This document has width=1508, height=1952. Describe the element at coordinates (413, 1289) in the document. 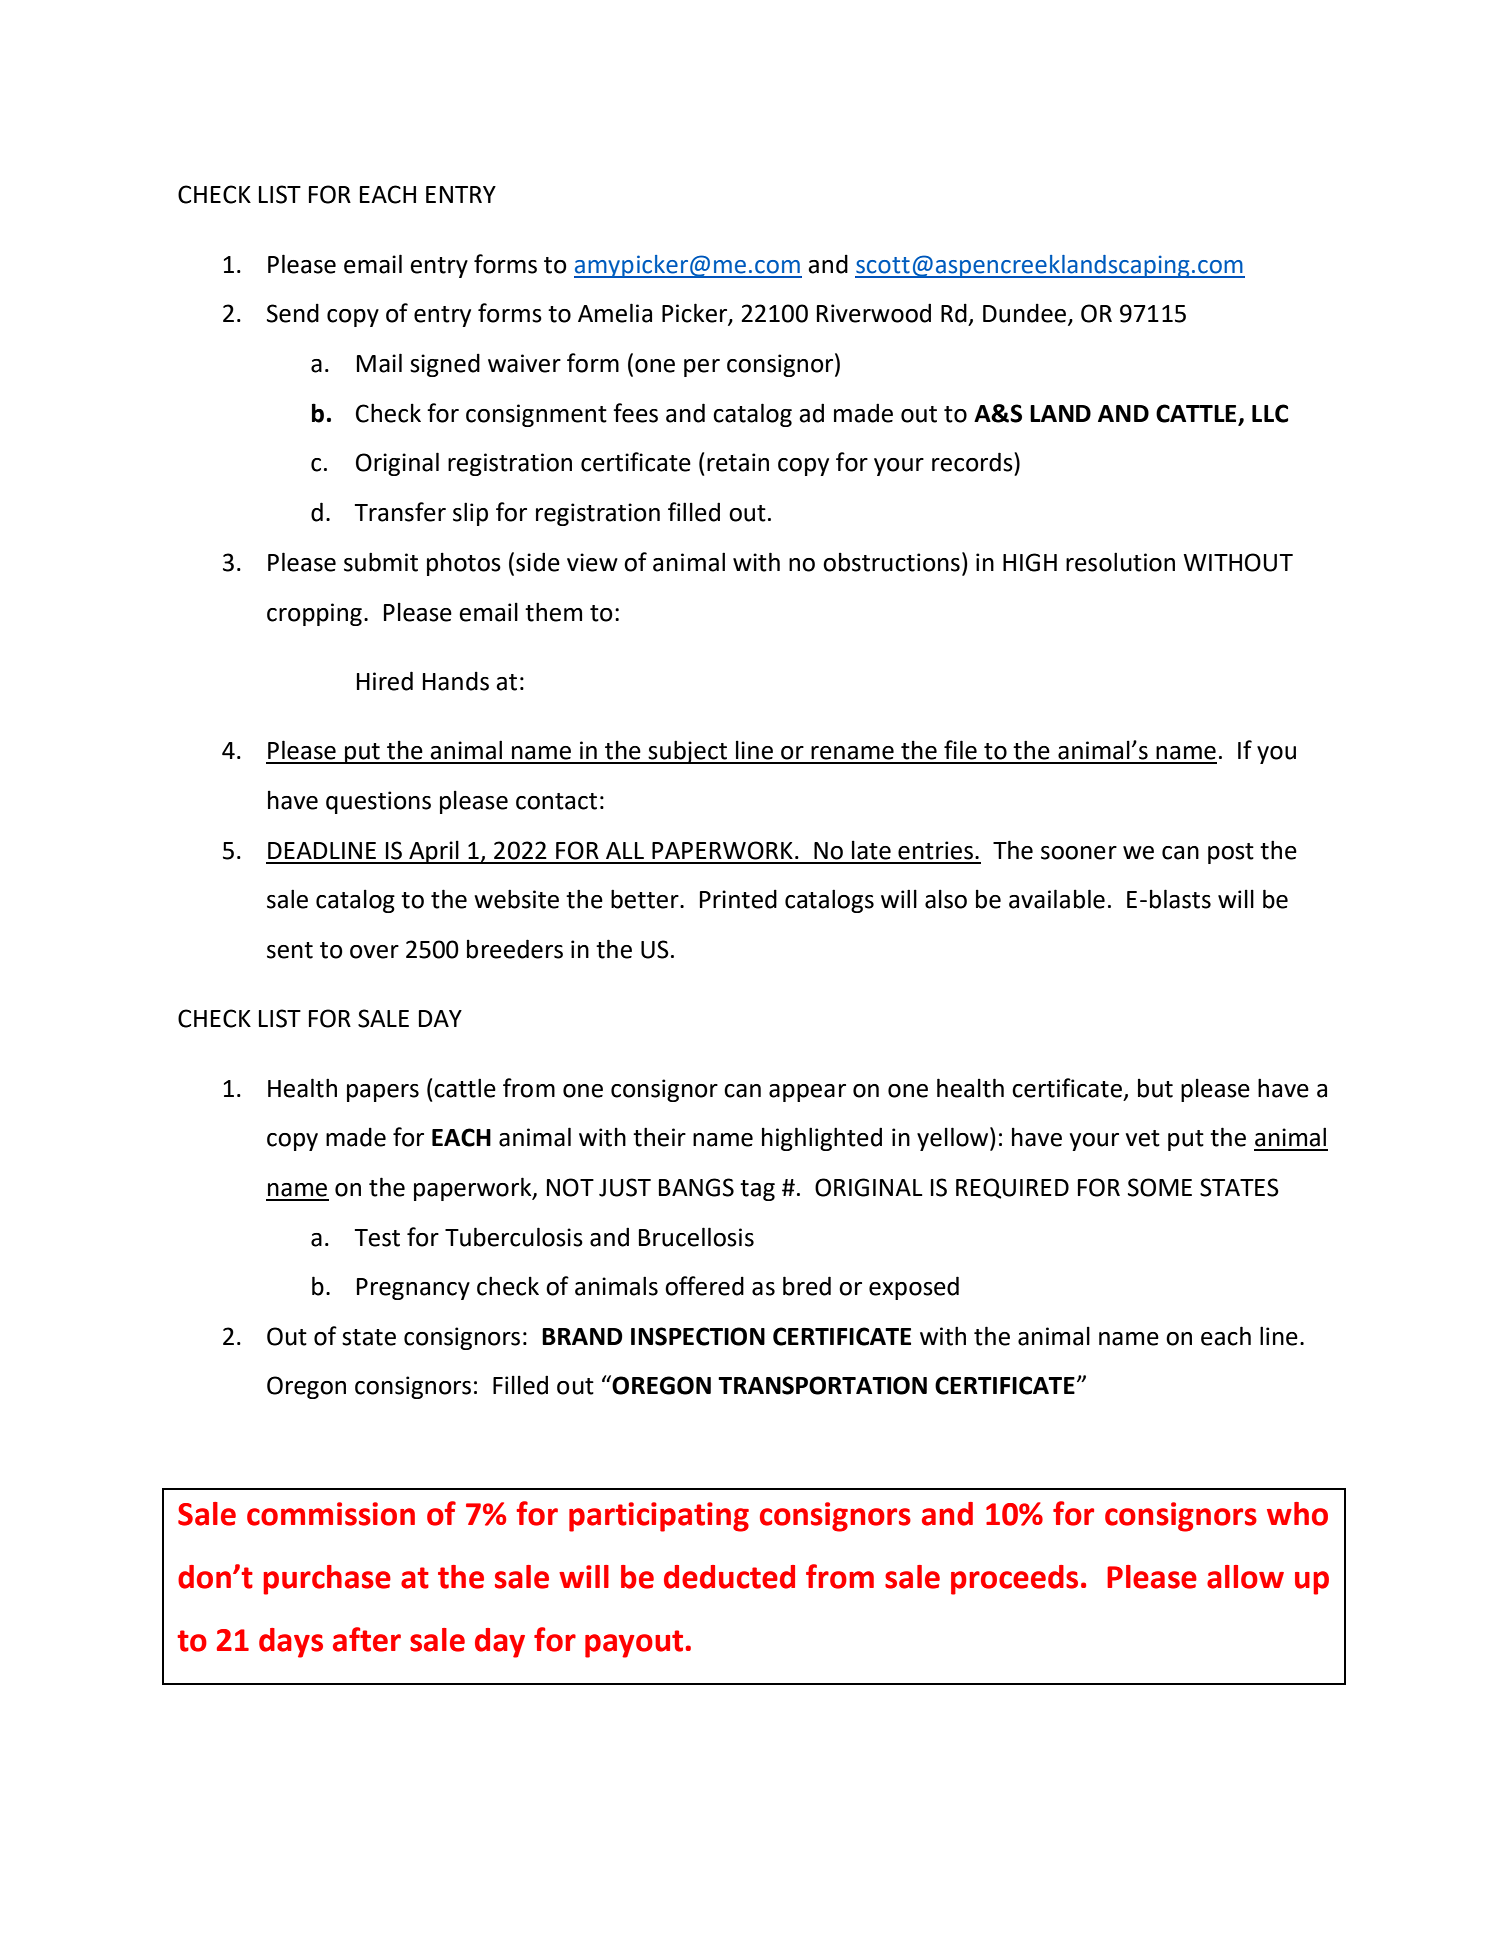

I see `Pregnancy` at that location.
